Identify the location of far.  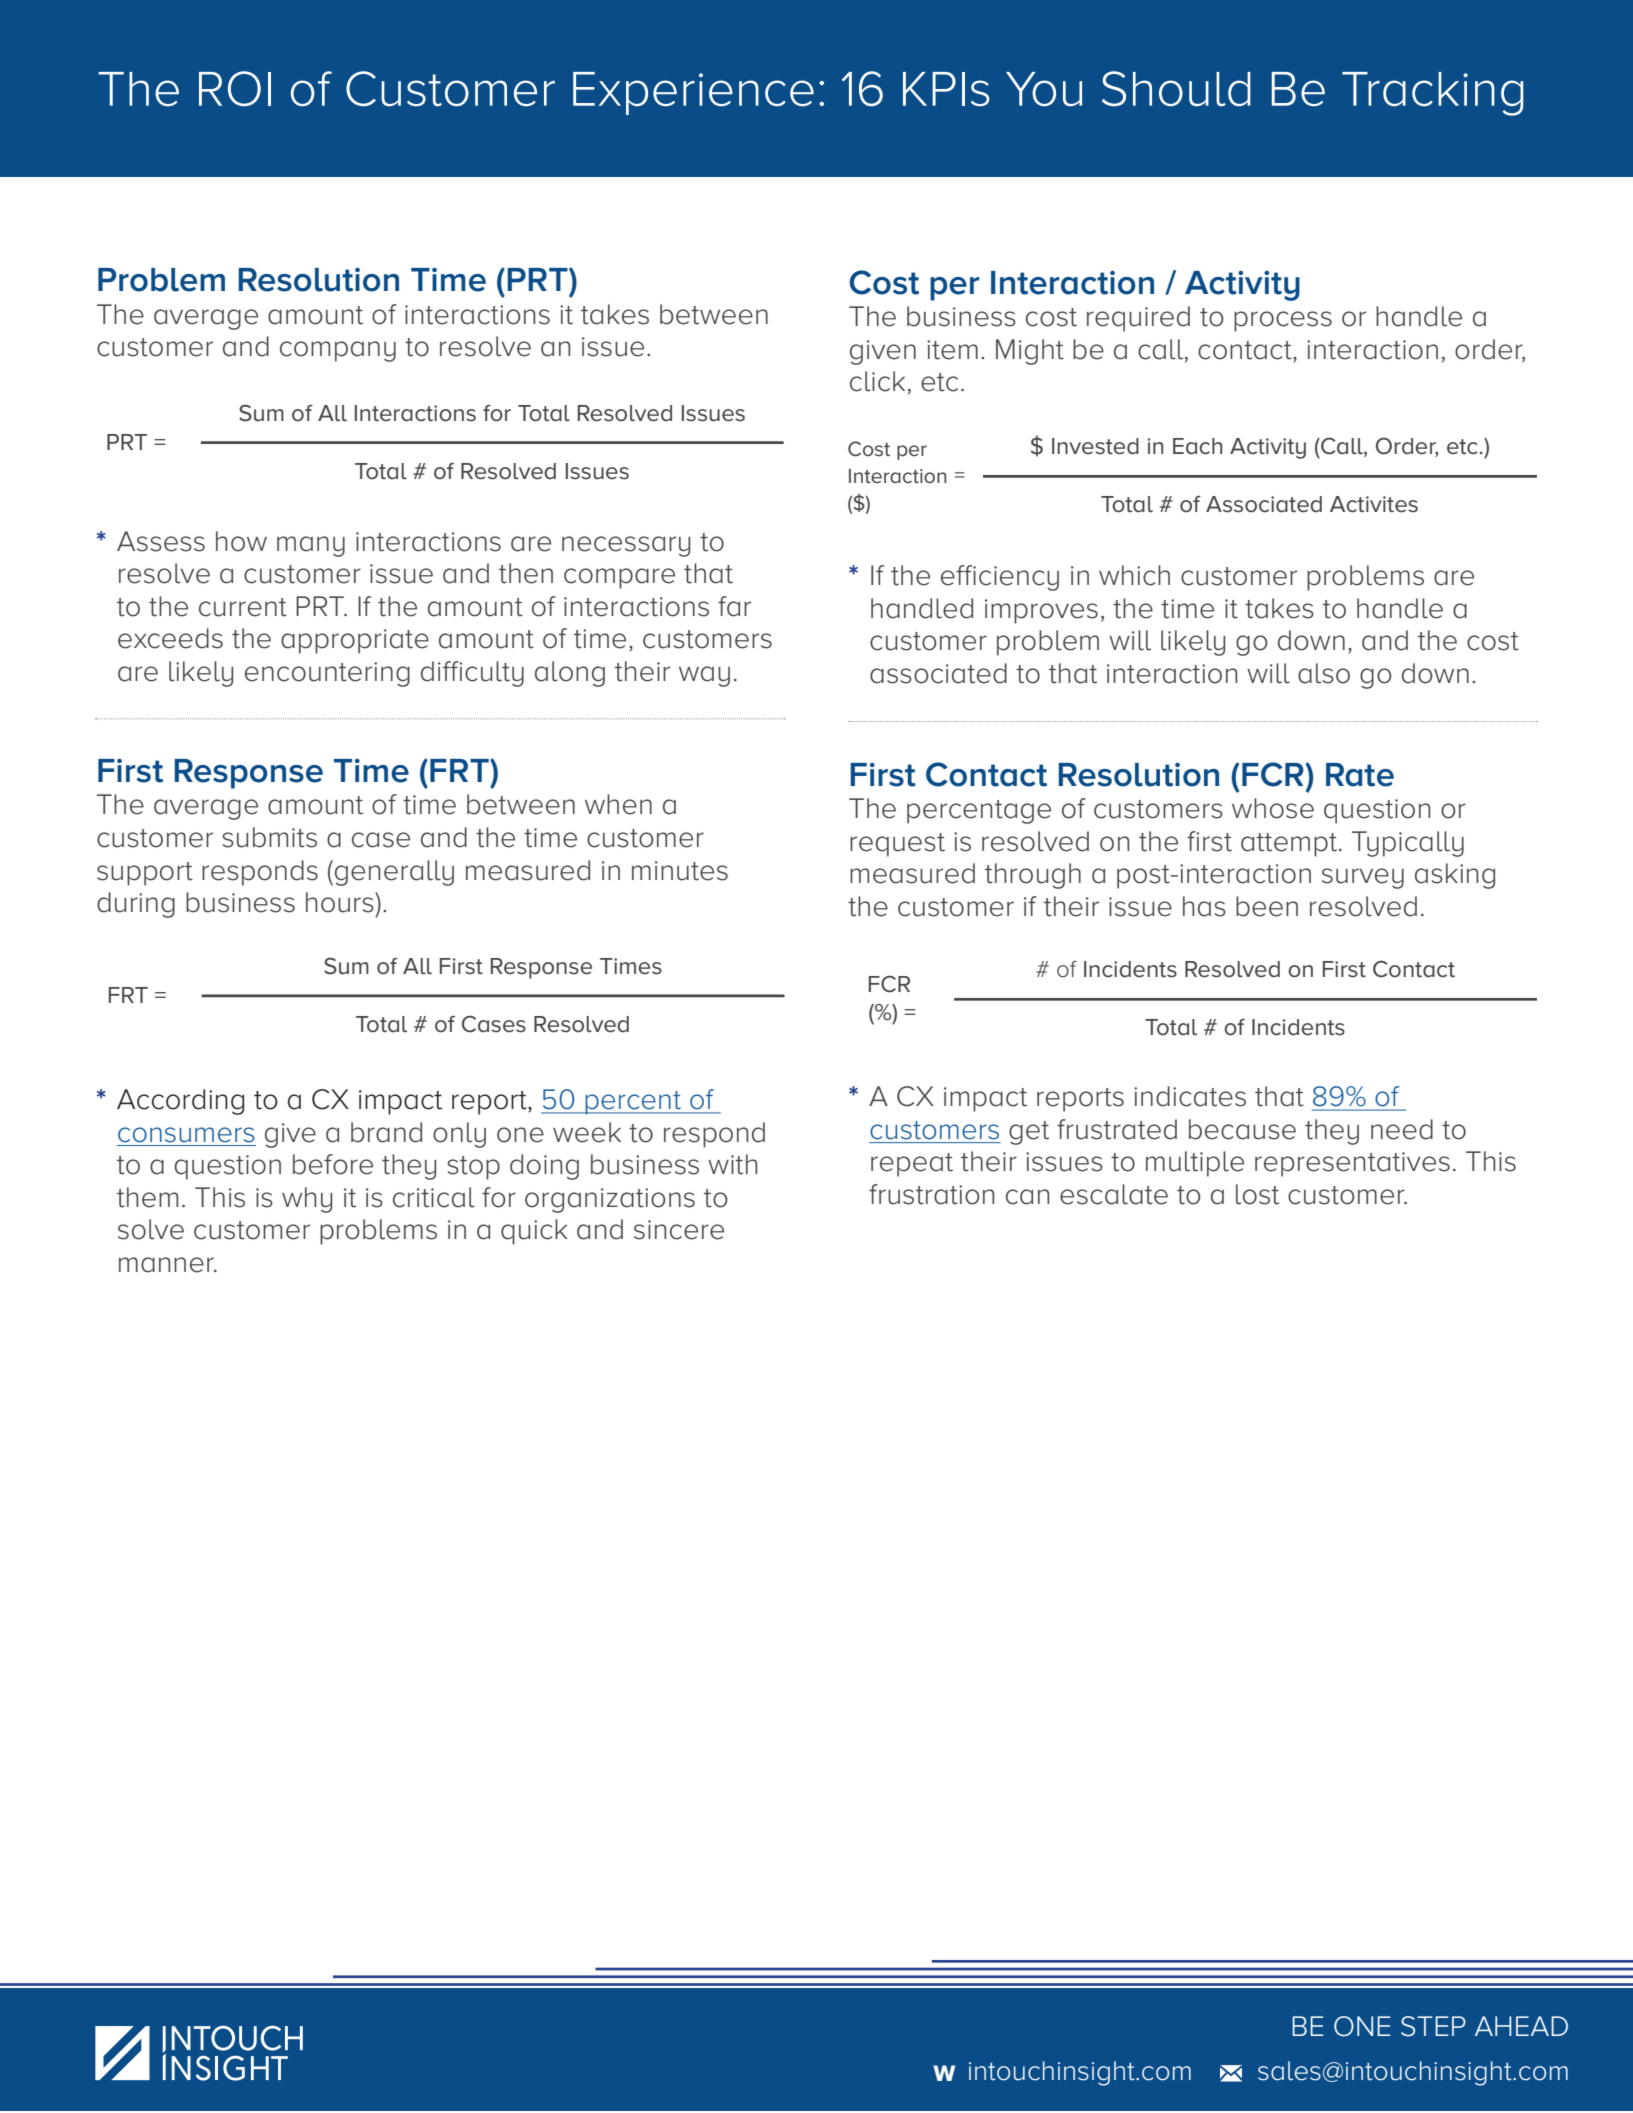
(734, 606).
